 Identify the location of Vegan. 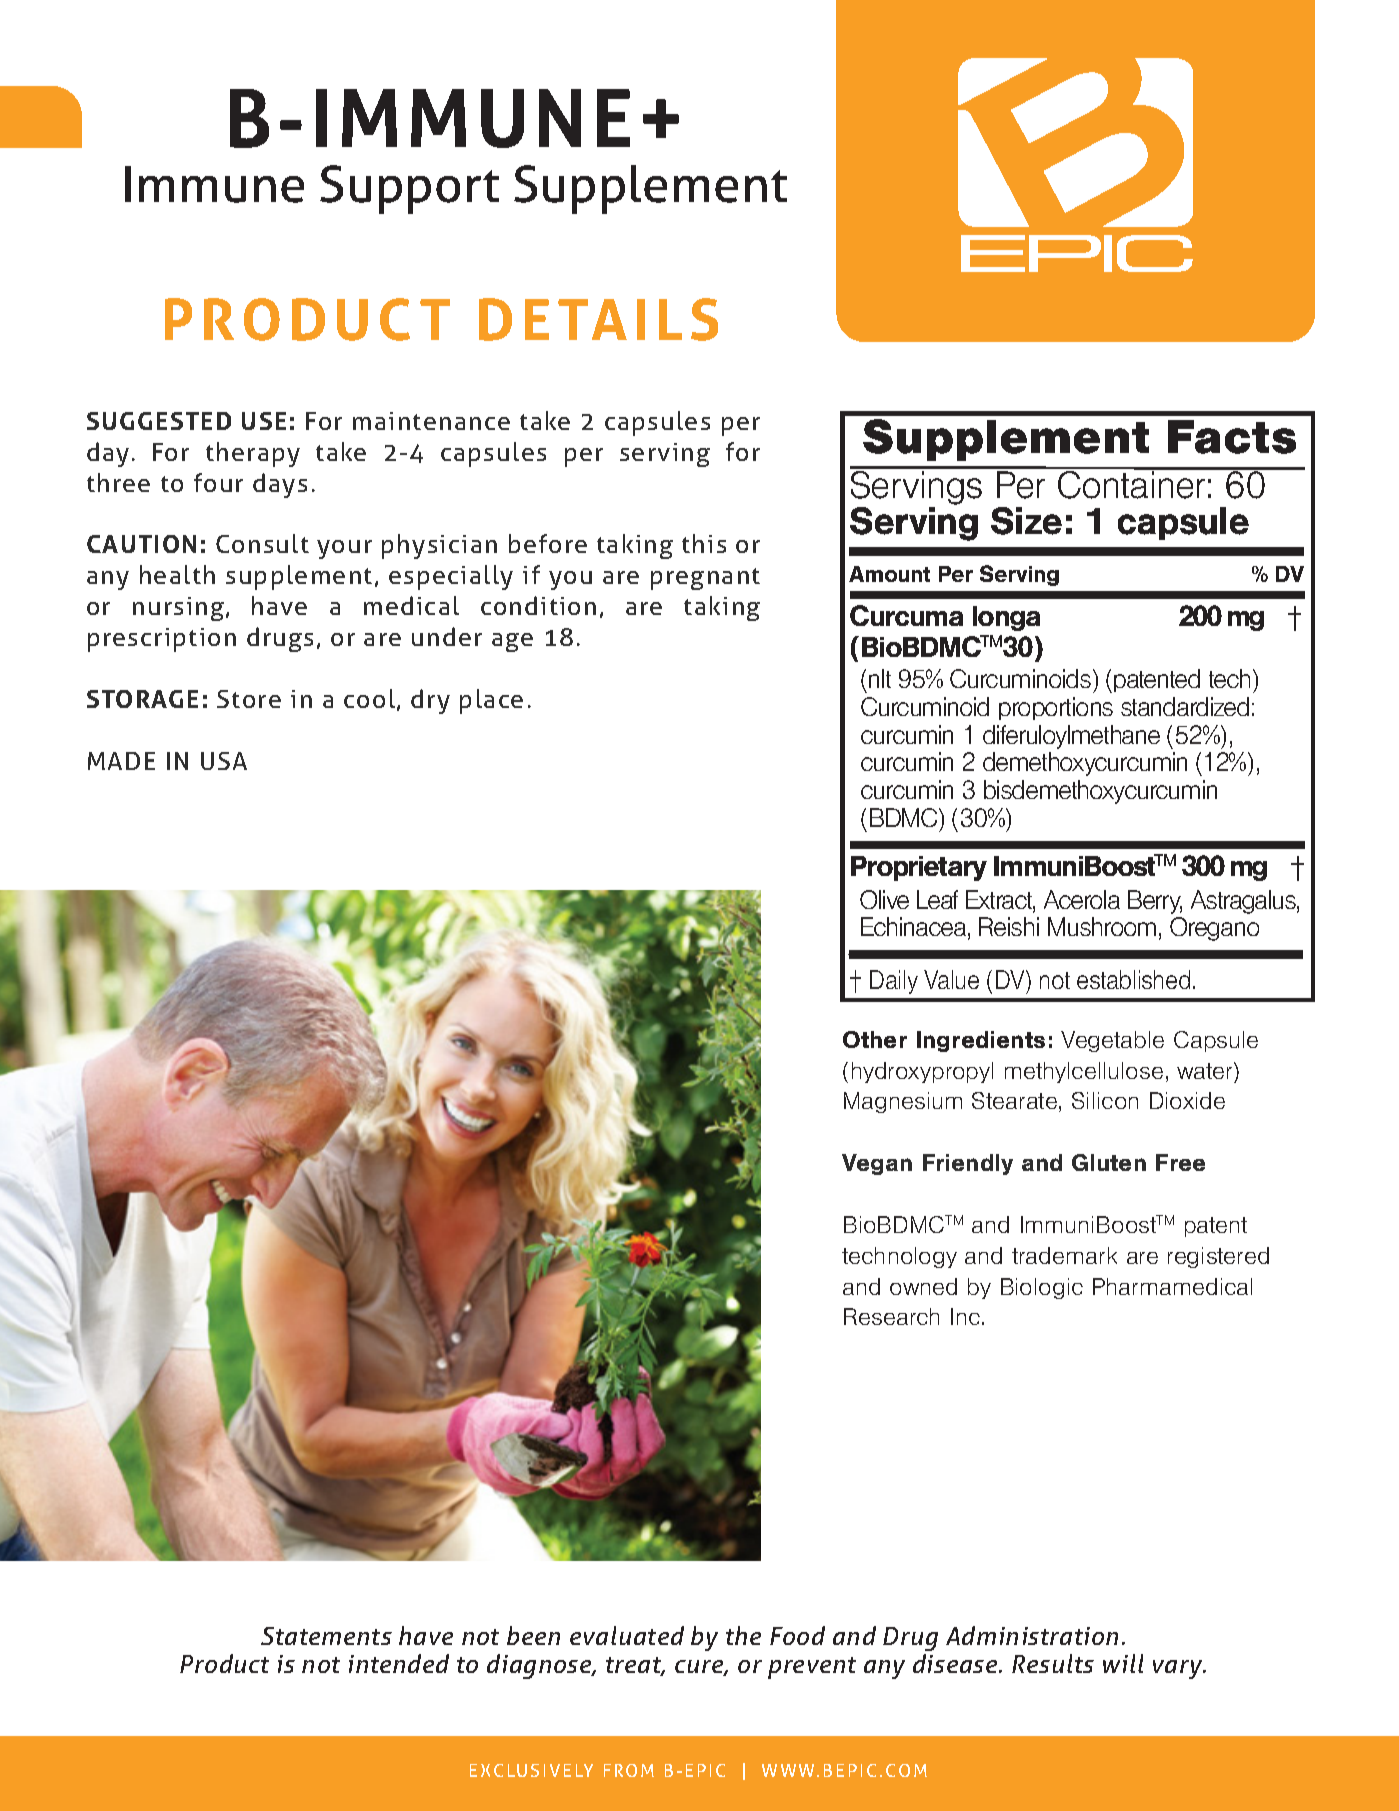
(877, 1164).
